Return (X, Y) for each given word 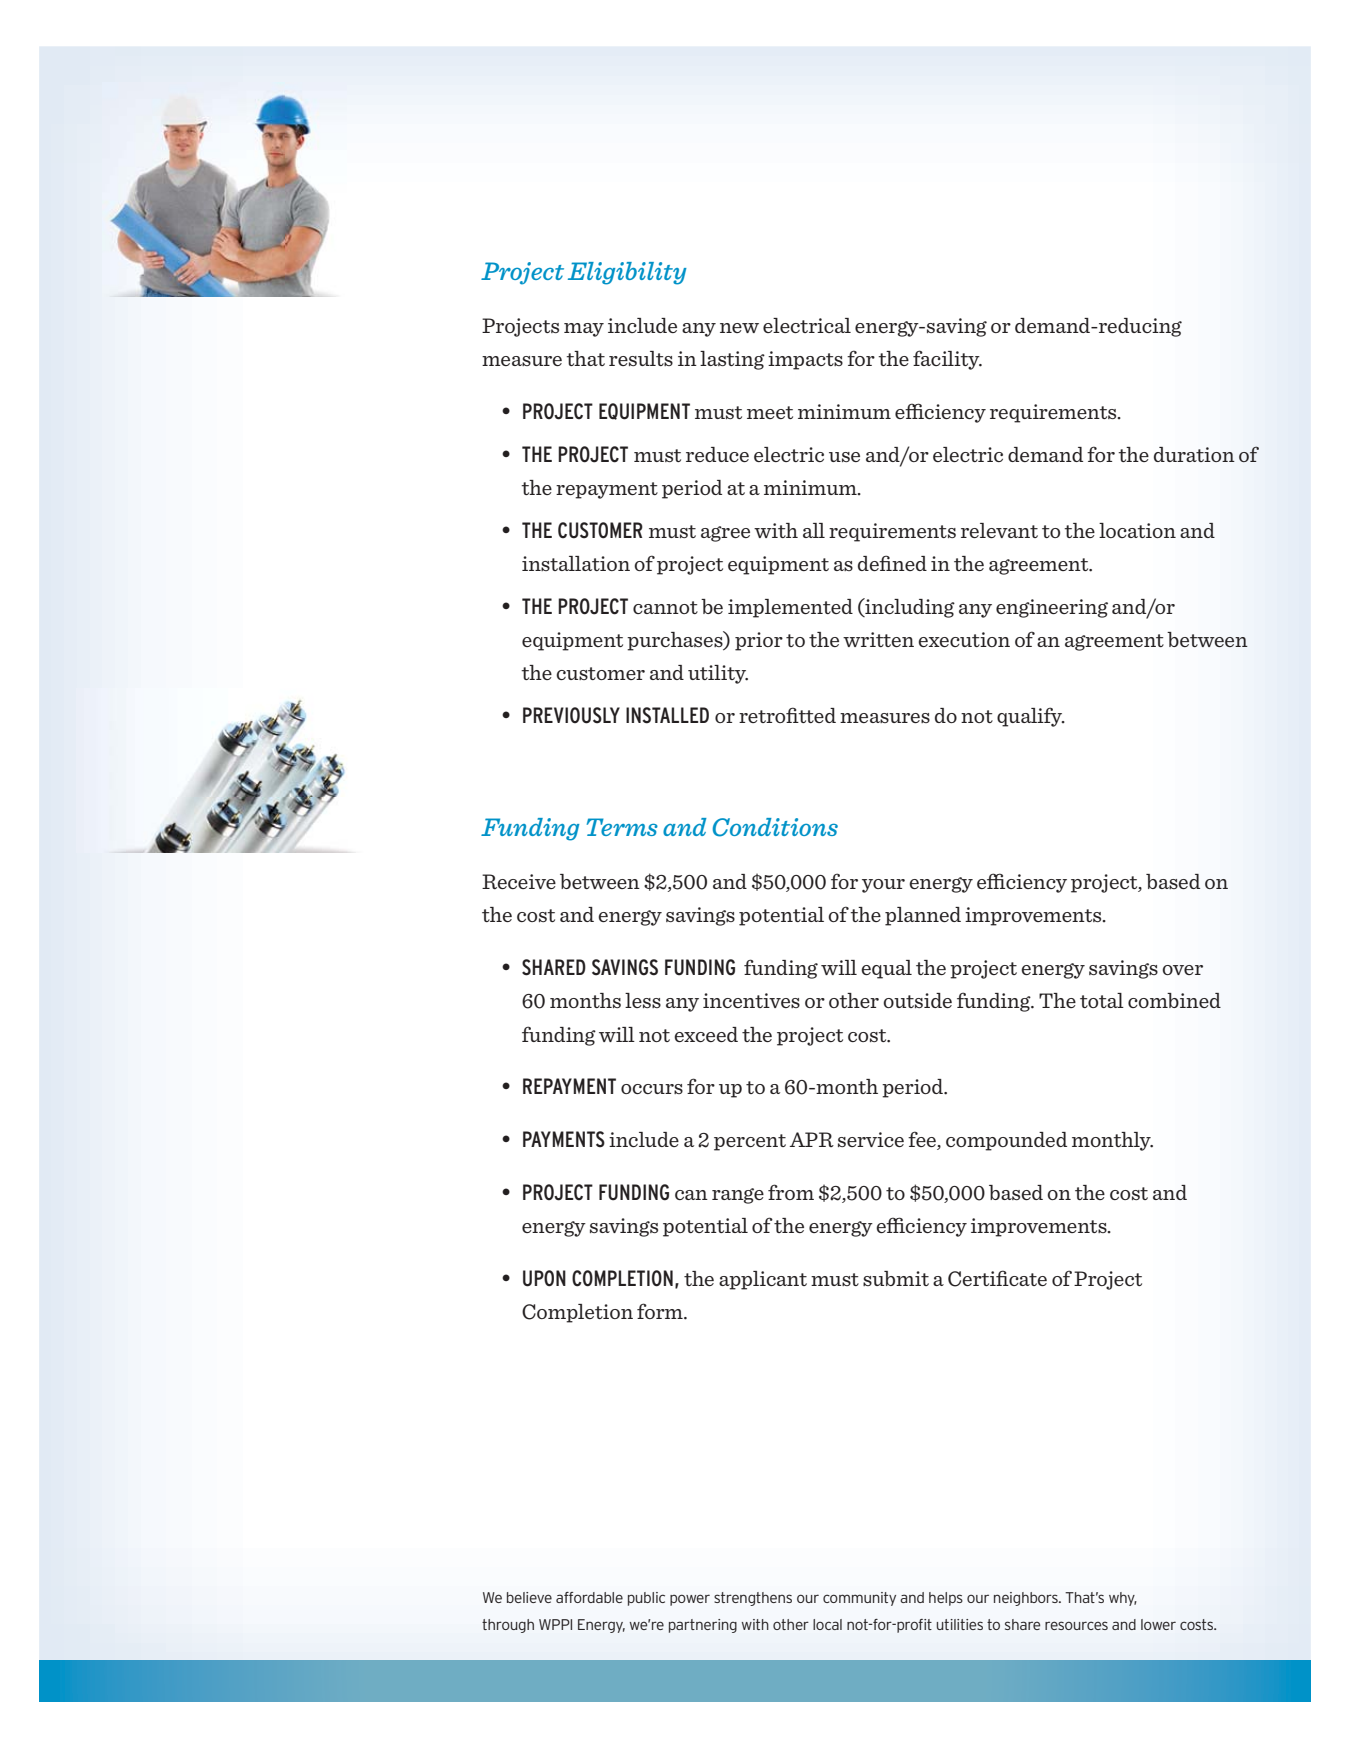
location (1137, 530)
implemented (790, 608)
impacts (805, 360)
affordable (589, 1597)
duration (1194, 454)
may (584, 330)
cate (1027, 1279)
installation (576, 563)
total (1102, 1000)
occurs (652, 1089)
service (871, 1139)
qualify (1031, 717)
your (883, 886)
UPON (544, 1278)
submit (896, 1278)
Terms (622, 827)
